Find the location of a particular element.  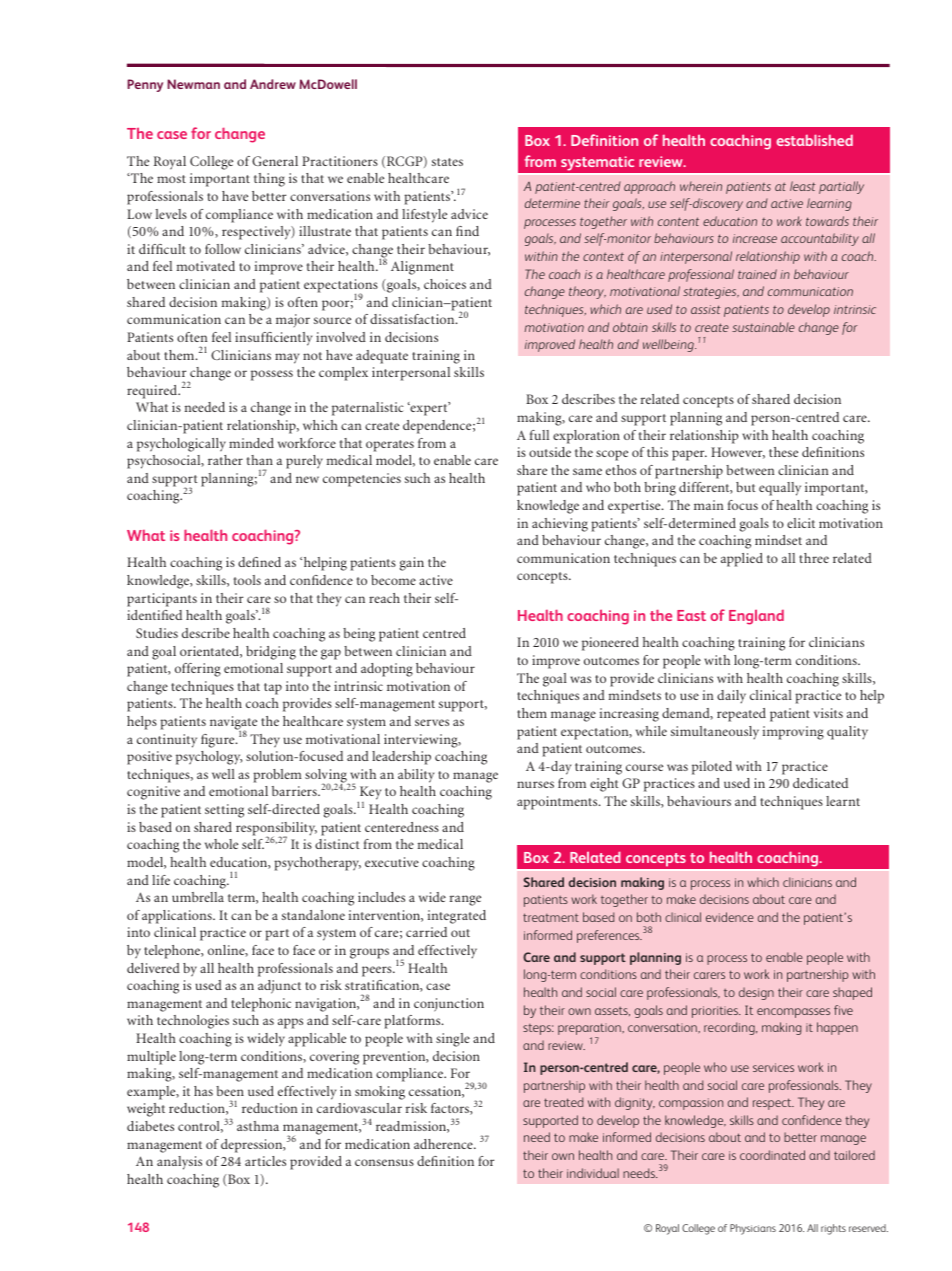

pioneered is located at coordinates (610, 644).
